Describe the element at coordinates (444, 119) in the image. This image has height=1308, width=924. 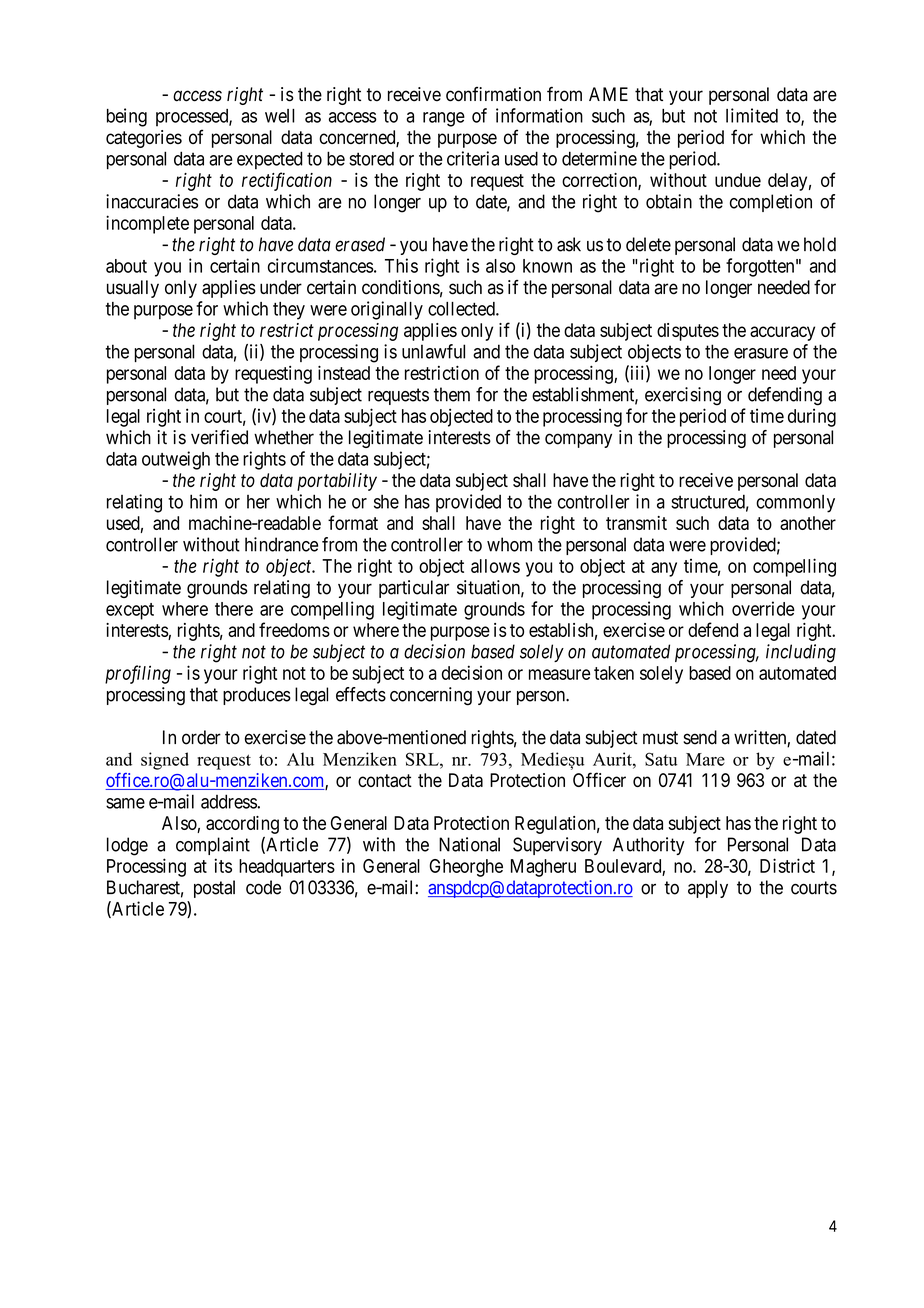
I see `range` at that location.
